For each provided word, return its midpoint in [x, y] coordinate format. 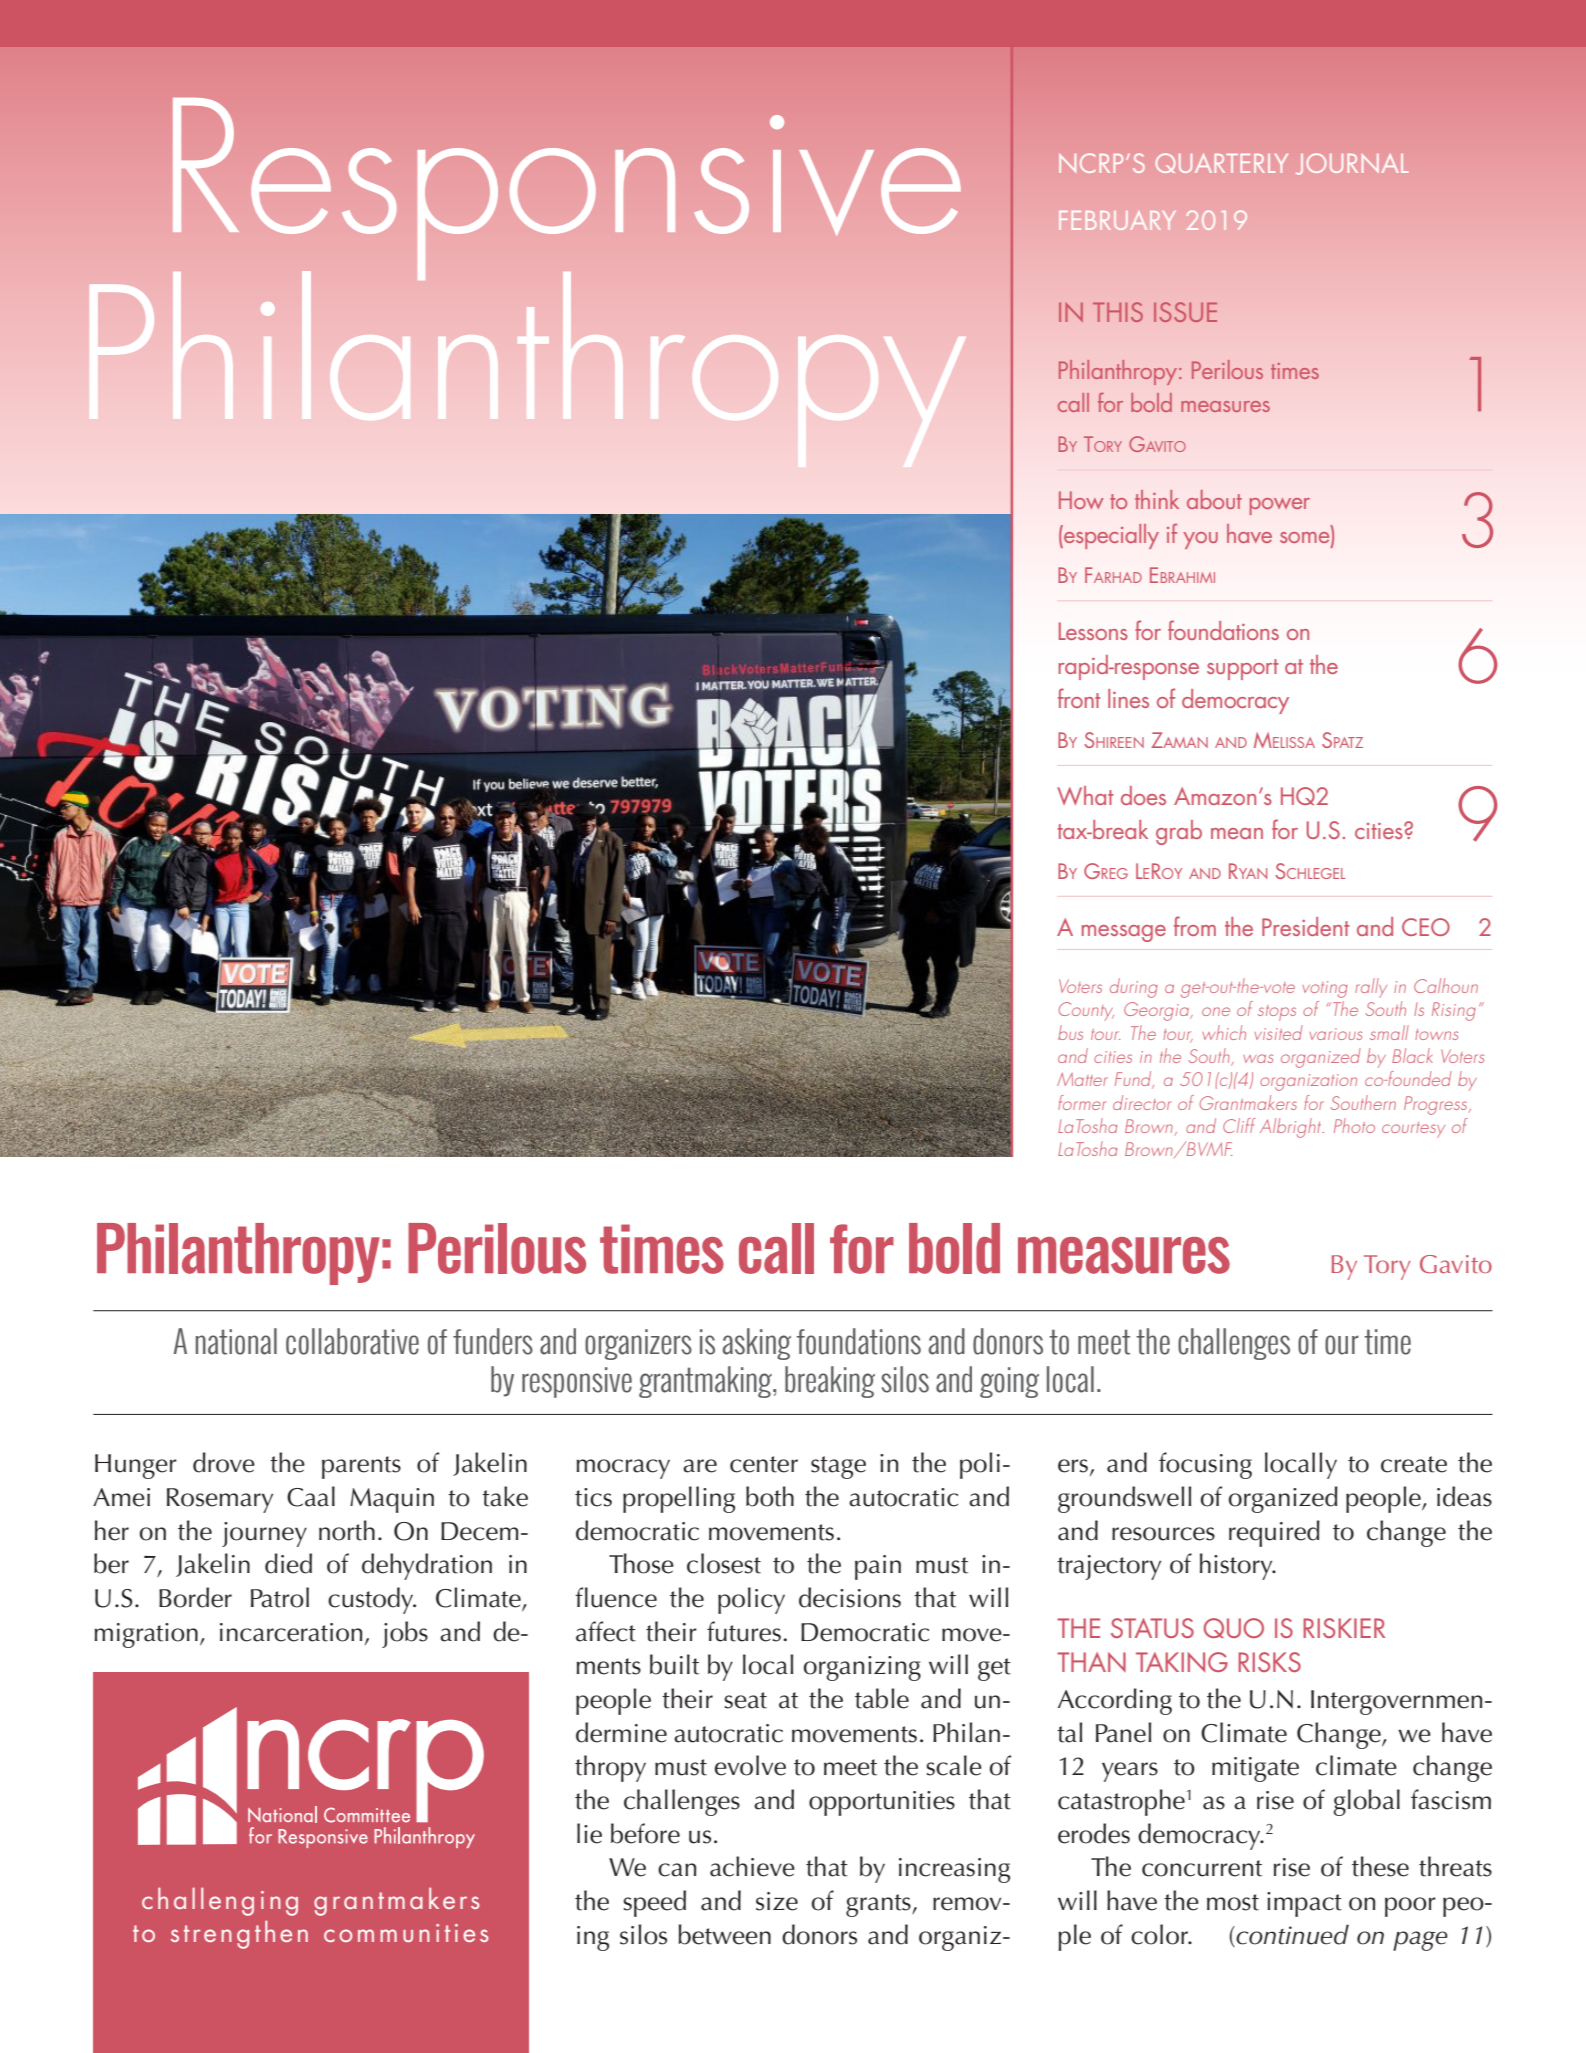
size [777, 1901]
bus [1070, 1032]
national [236, 1341]
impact [1304, 1904]
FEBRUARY [1117, 220]
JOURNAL [1352, 164]
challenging [220, 1901]
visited [1278, 1032]
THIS [1118, 312]
